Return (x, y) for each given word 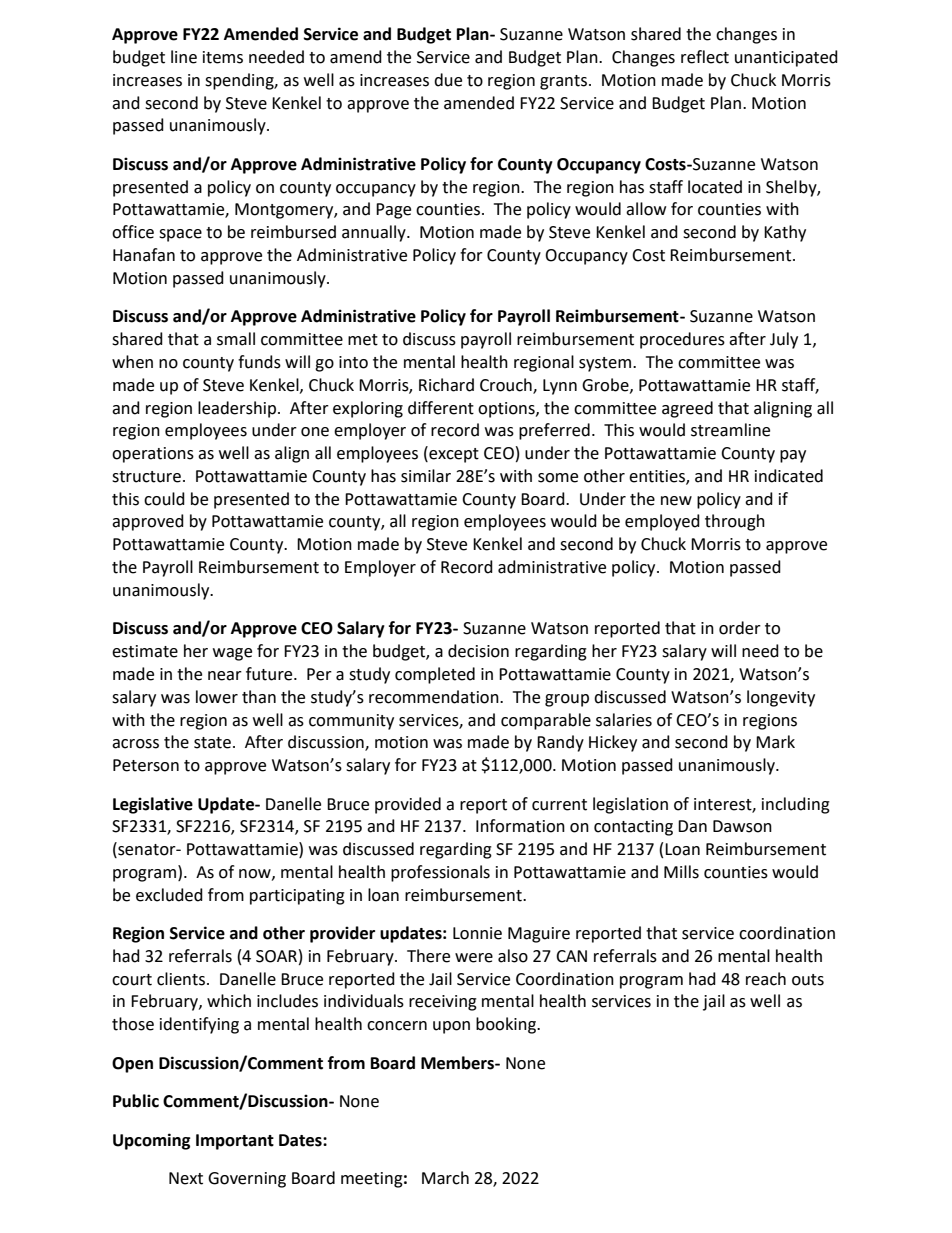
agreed (687, 409)
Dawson (742, 826)
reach (766, 979)
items (223, 57)
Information (520, 826)
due (448, 80)
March (445, 1178)
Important (235, 1142)
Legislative (153, 805)
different (441, 408)
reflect (705, 57)
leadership (237, 409)
